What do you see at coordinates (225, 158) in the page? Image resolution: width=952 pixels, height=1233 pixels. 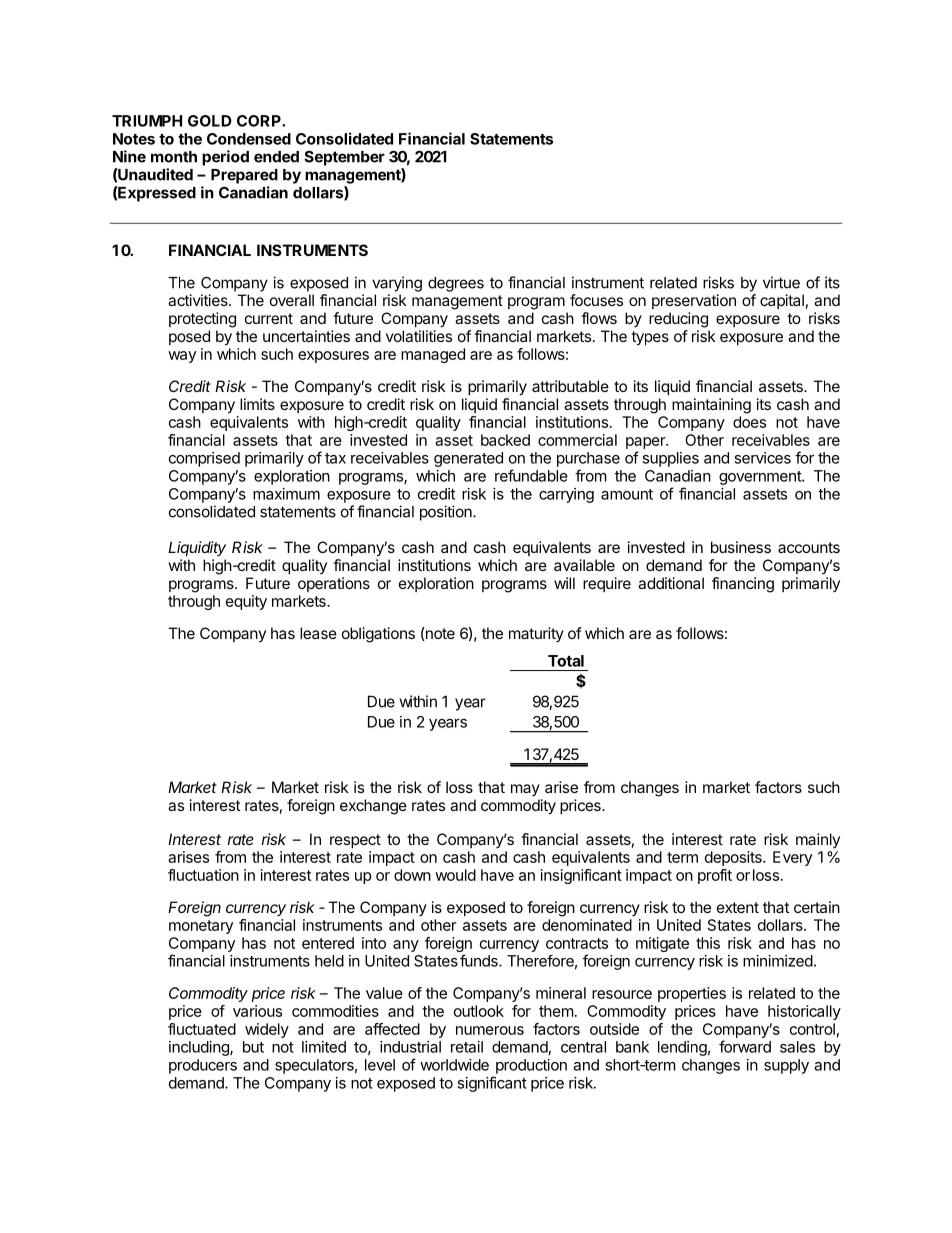 I see `period` at bounding box center [225, 158].
